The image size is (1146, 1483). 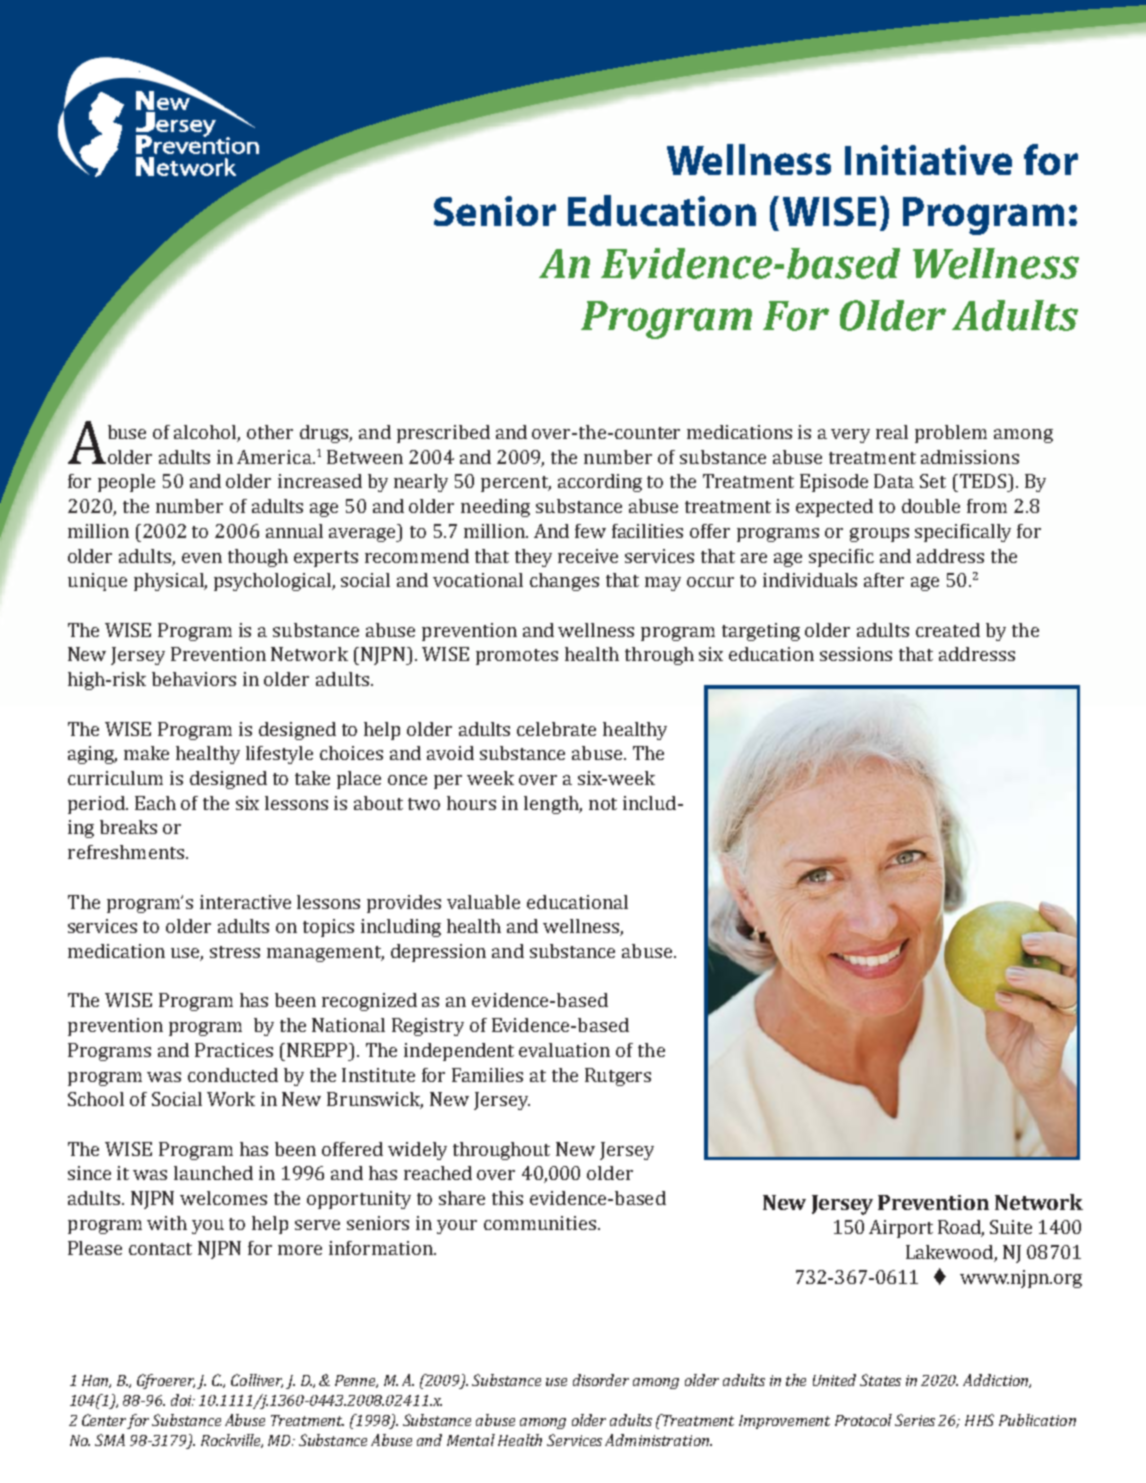 I want to click on conducted, so click(x=233, y=1075).
